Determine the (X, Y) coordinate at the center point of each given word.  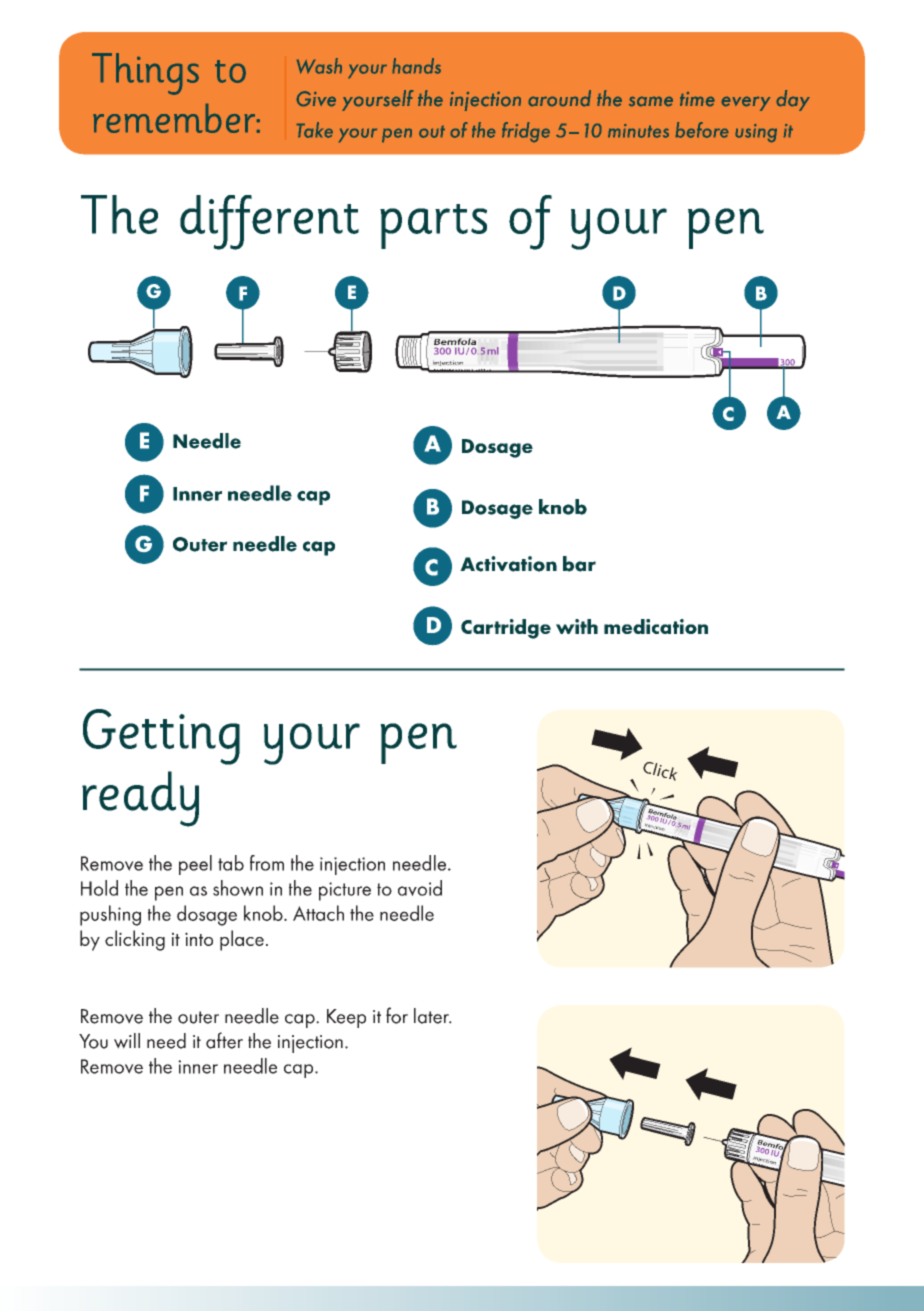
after (224, 1040)
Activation (508, 564)
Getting (161, 737)
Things (145, 74)
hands (416, 66)
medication (656, 626)
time (697, 99)
